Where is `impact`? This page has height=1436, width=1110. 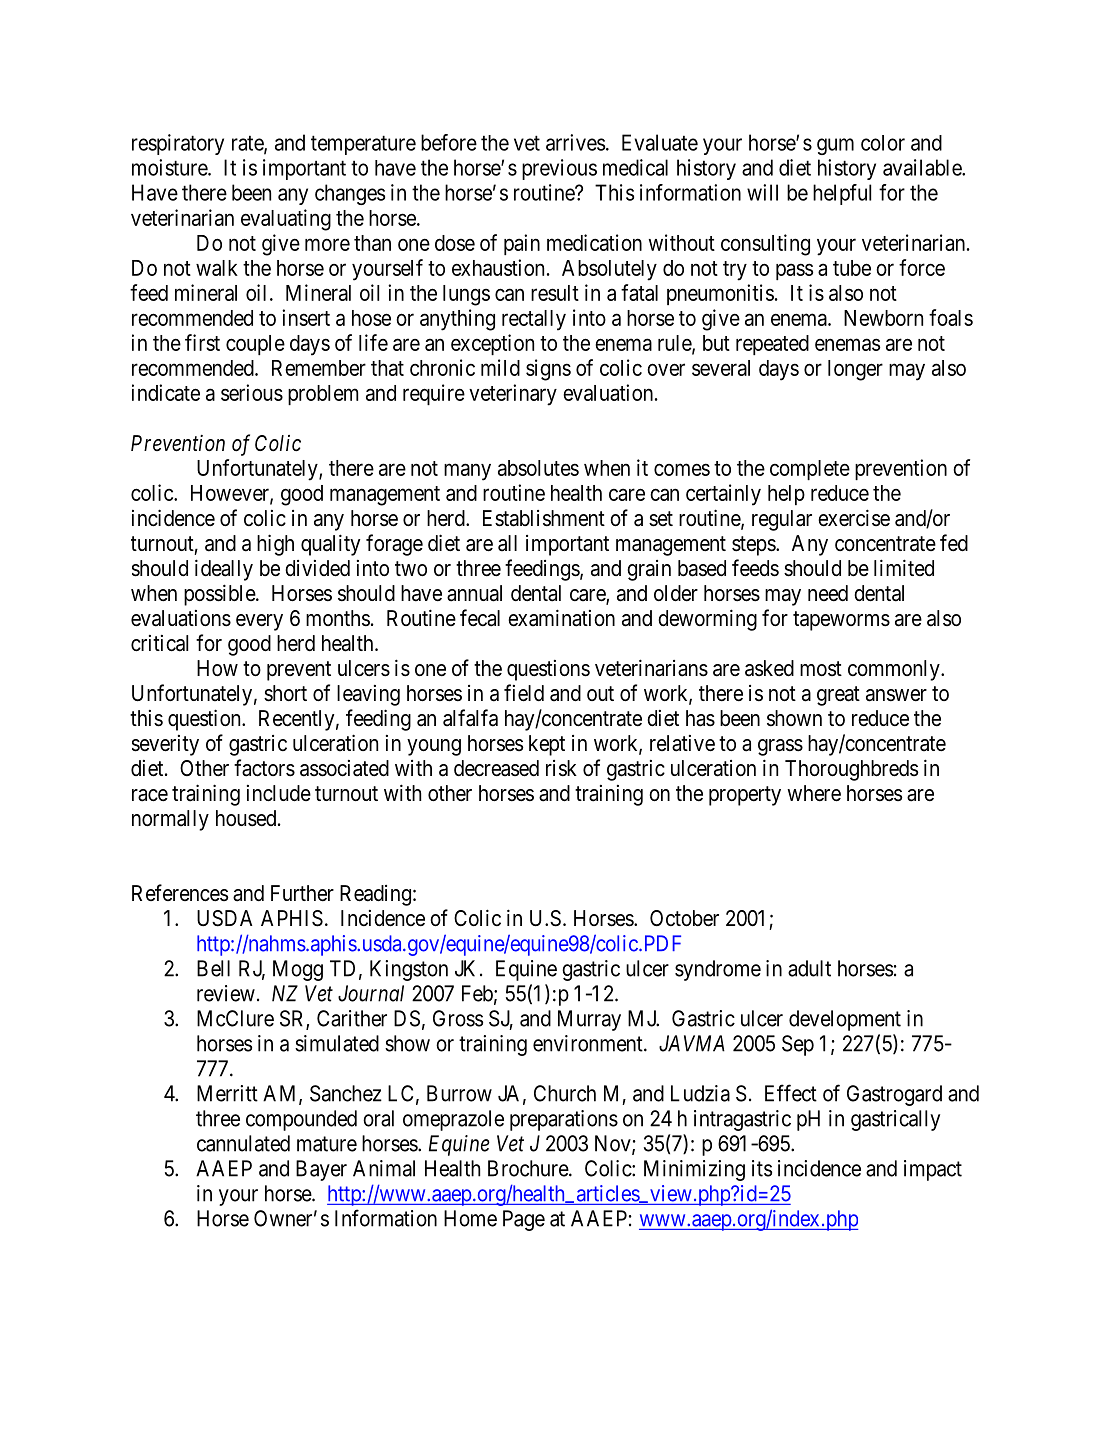
impact is located at coordinates (933, 1170).
